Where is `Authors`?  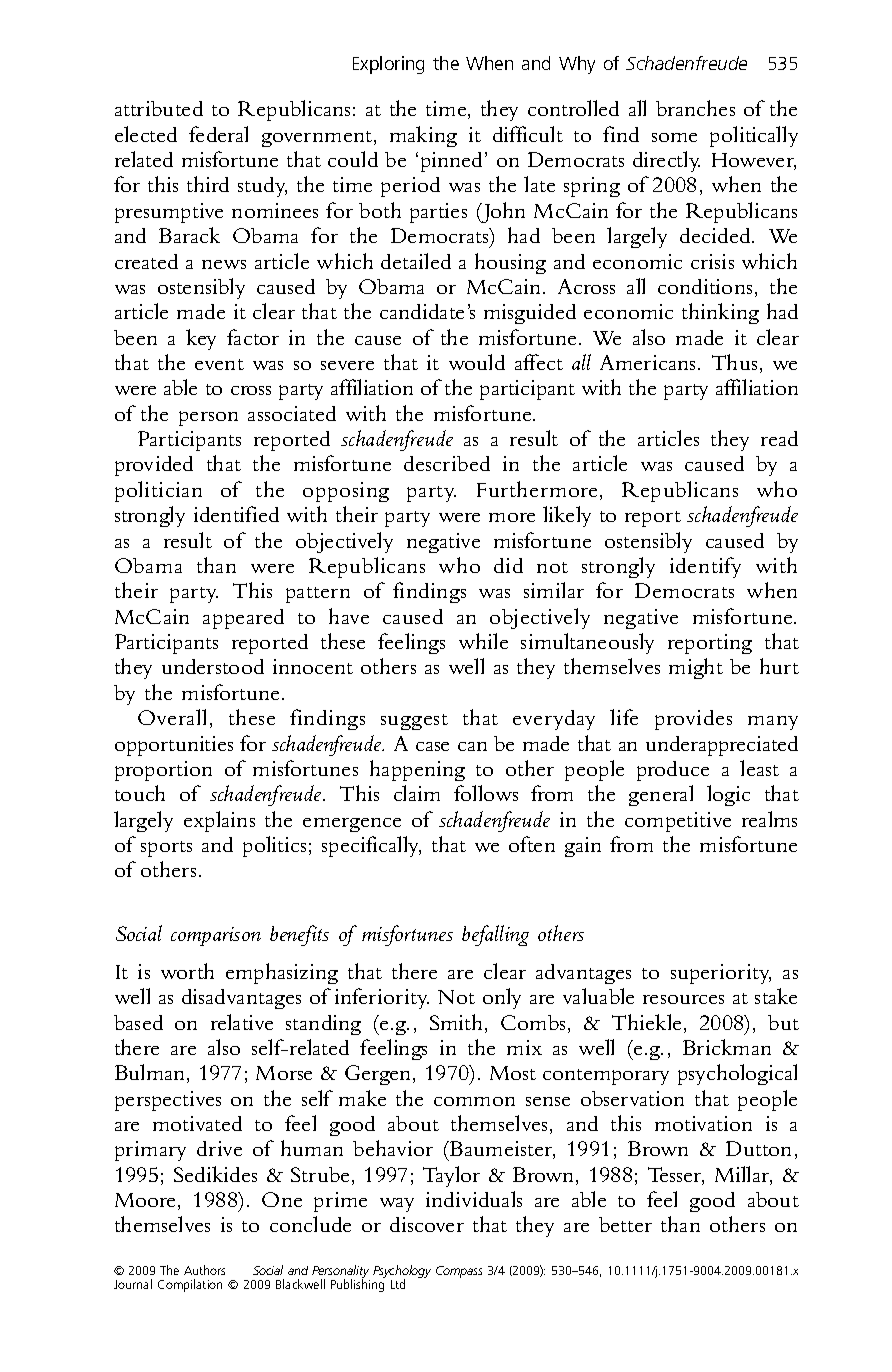 Authors is located at coordinates (204, 1270).
